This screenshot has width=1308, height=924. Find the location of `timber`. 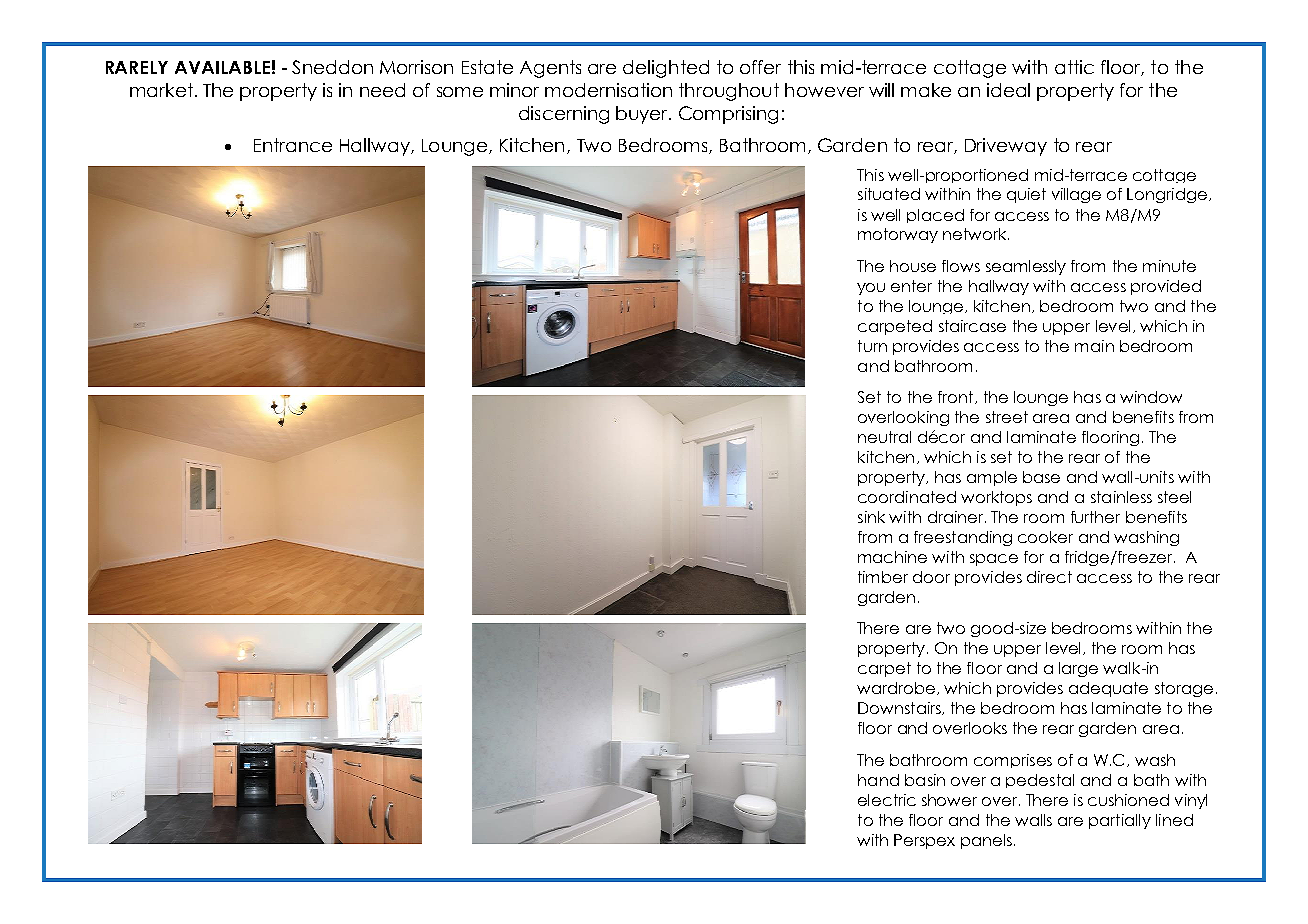

timber is located at coordinates (883, 577).
